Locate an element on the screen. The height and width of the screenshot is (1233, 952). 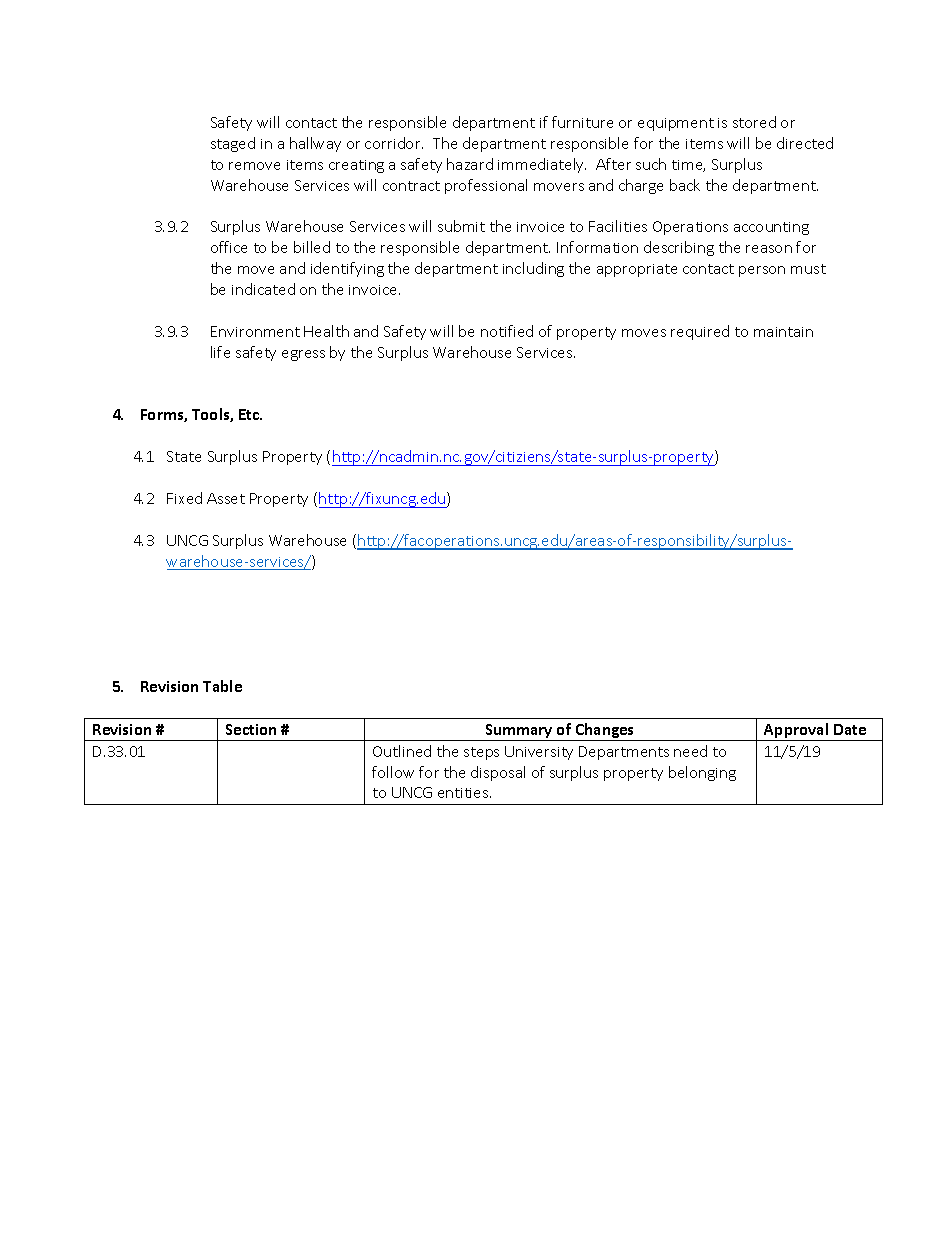
Table is located at coordinates (222, 686).
